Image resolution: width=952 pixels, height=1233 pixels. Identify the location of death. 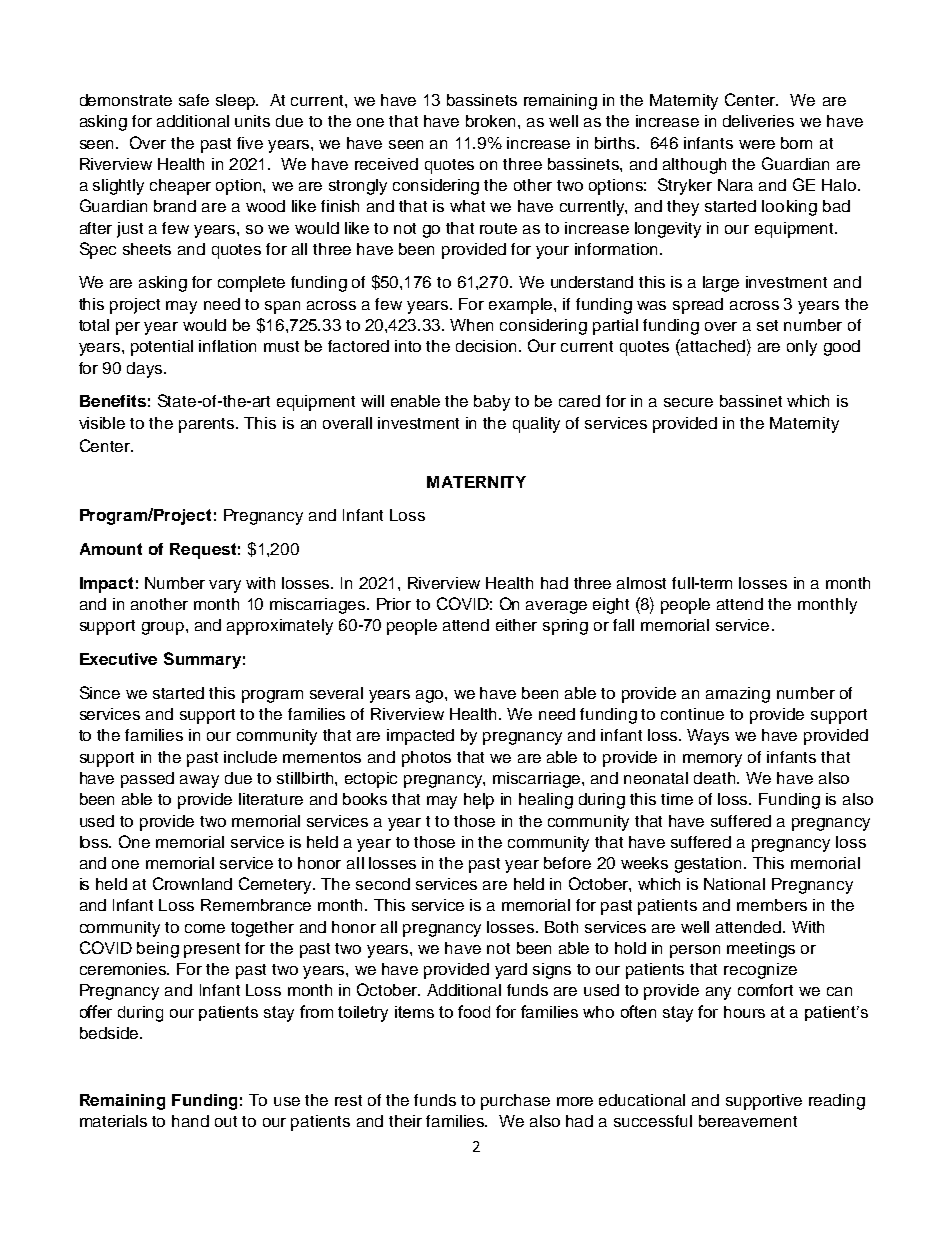
(716, 778).
